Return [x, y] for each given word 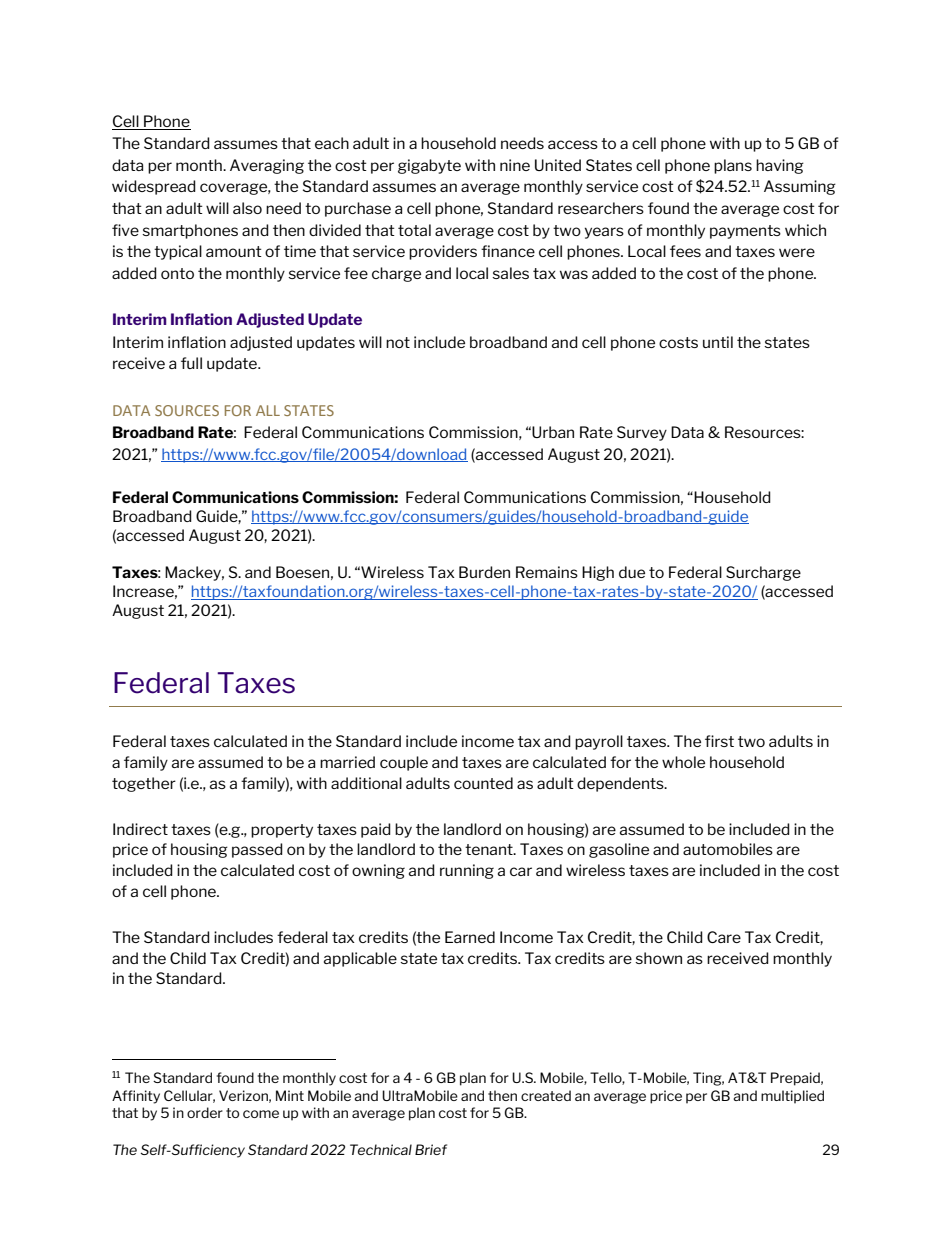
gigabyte [429, 166]
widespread [154, 187]
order [205, 1112]
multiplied [792, 1097]
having [780, 166]
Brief [431, 1149]
